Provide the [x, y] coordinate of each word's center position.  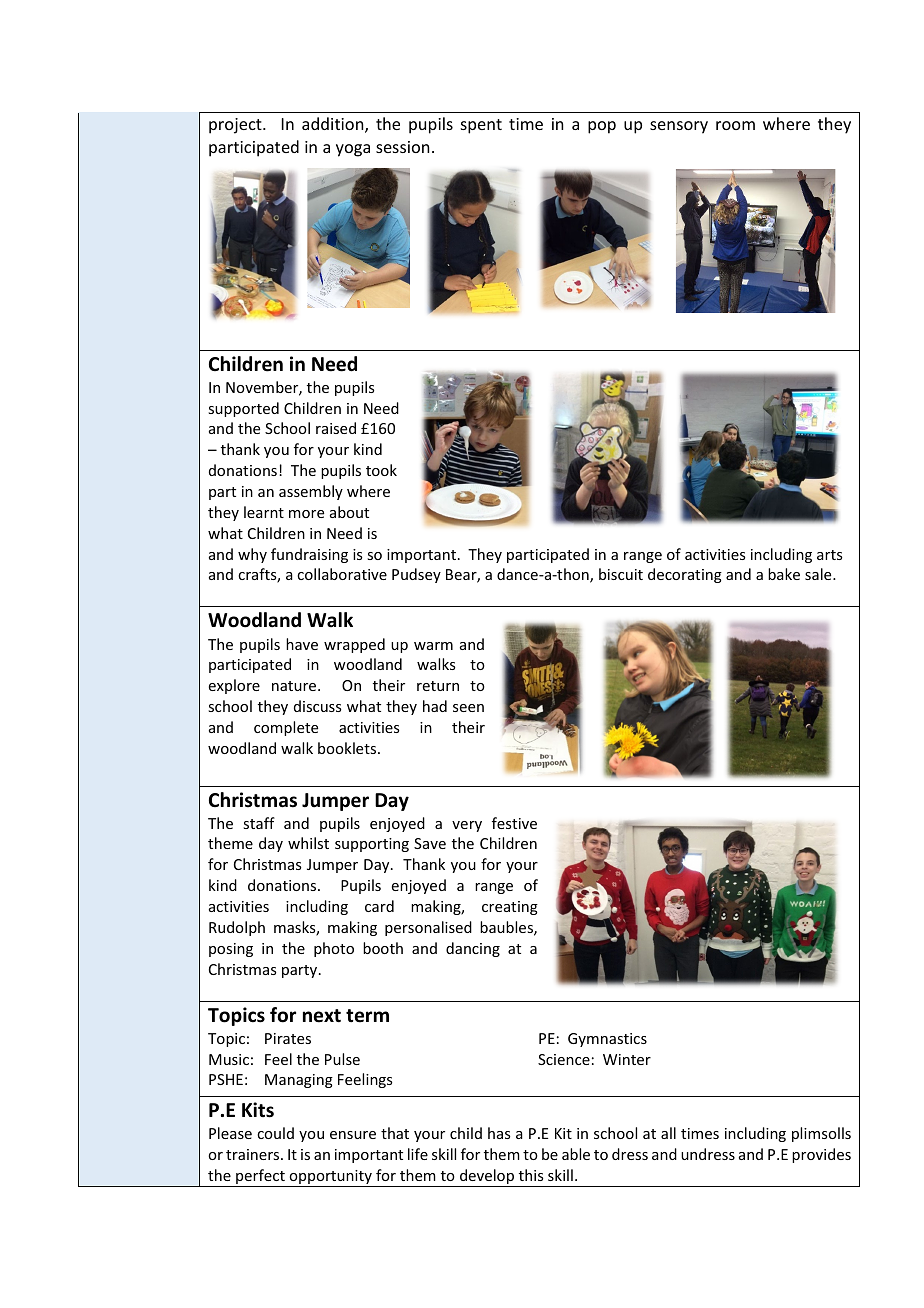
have [302, 644]
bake [784, 574]
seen [468, 708]
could [275, 1133]
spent [481, 126]
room [735, 125]
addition [334, 125]
